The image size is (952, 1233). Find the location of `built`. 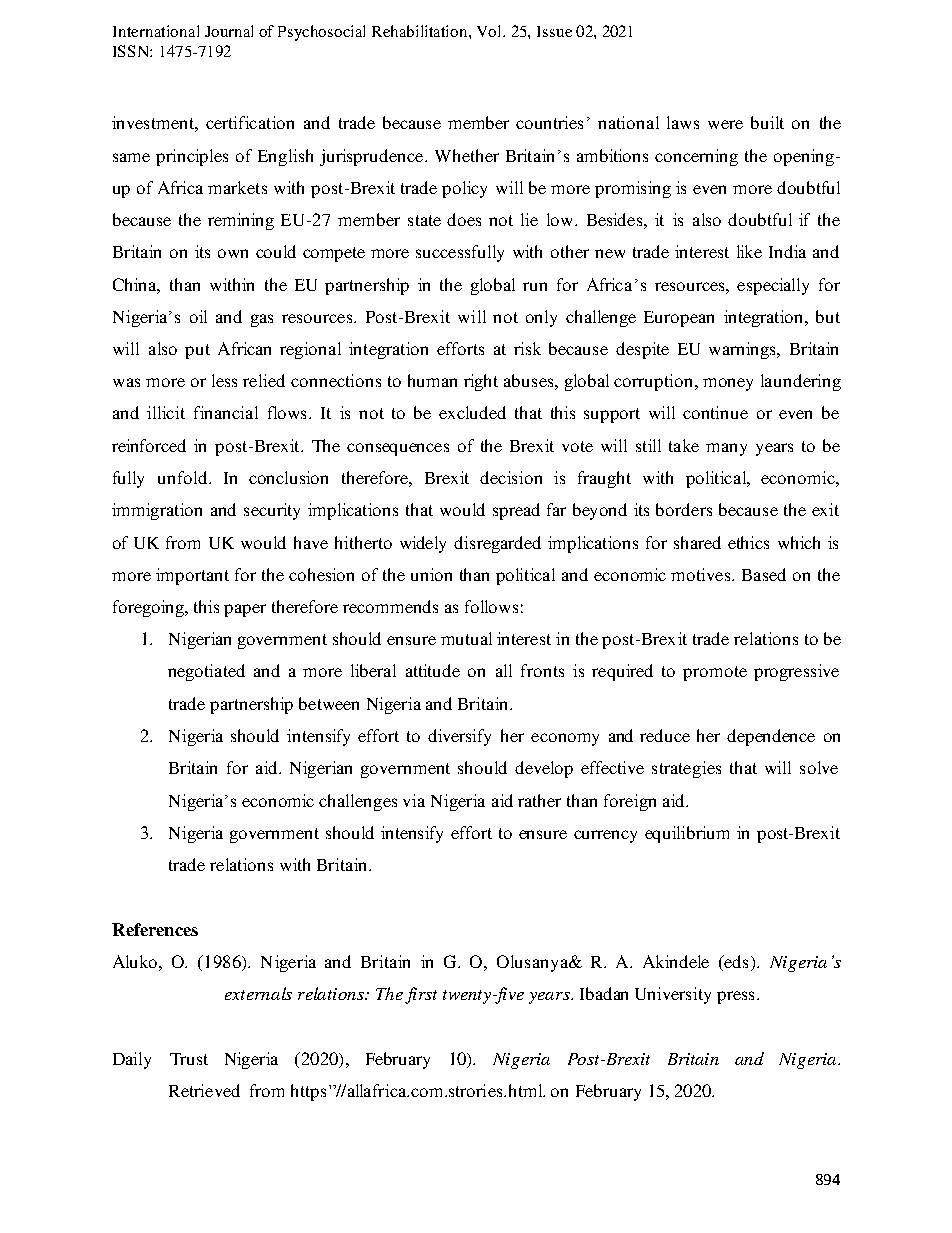

built is located at coordinates (767, 122).
